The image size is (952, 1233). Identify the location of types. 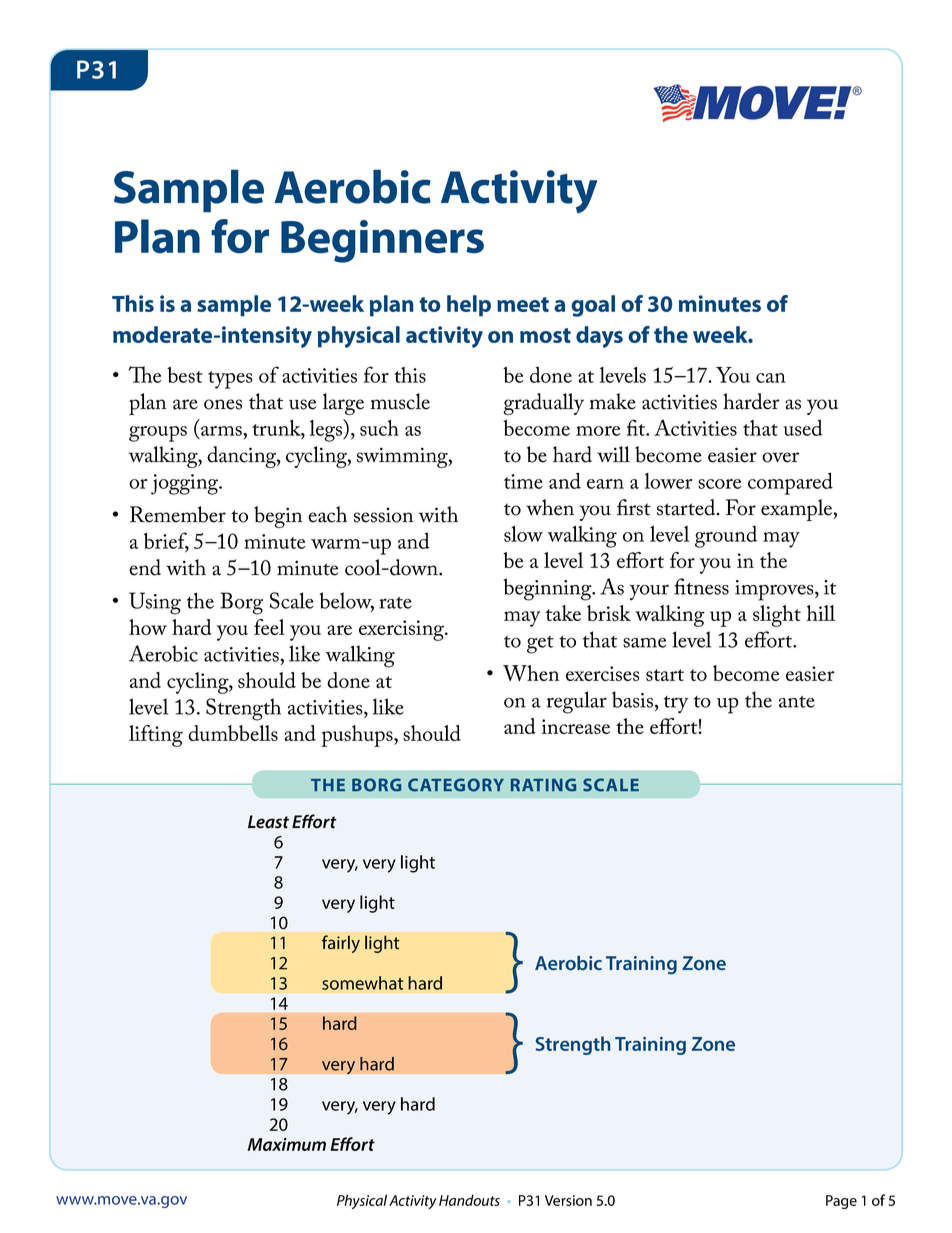
(230, 380).
